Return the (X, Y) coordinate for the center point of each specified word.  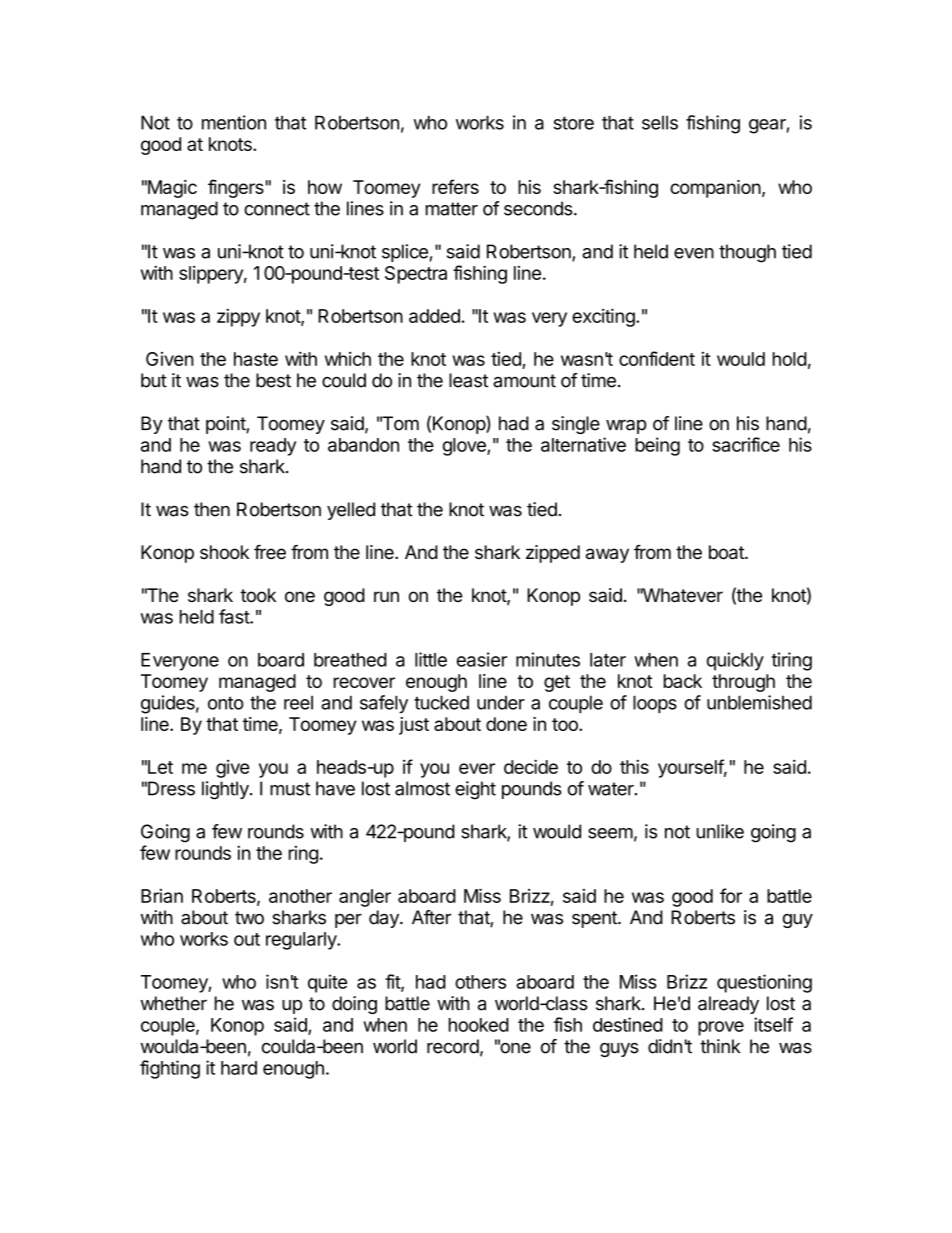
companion (715, 189)
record (453, 1046)
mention (234, 122)
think (720, 1046)
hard (239, 1068)
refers (455, 186)
